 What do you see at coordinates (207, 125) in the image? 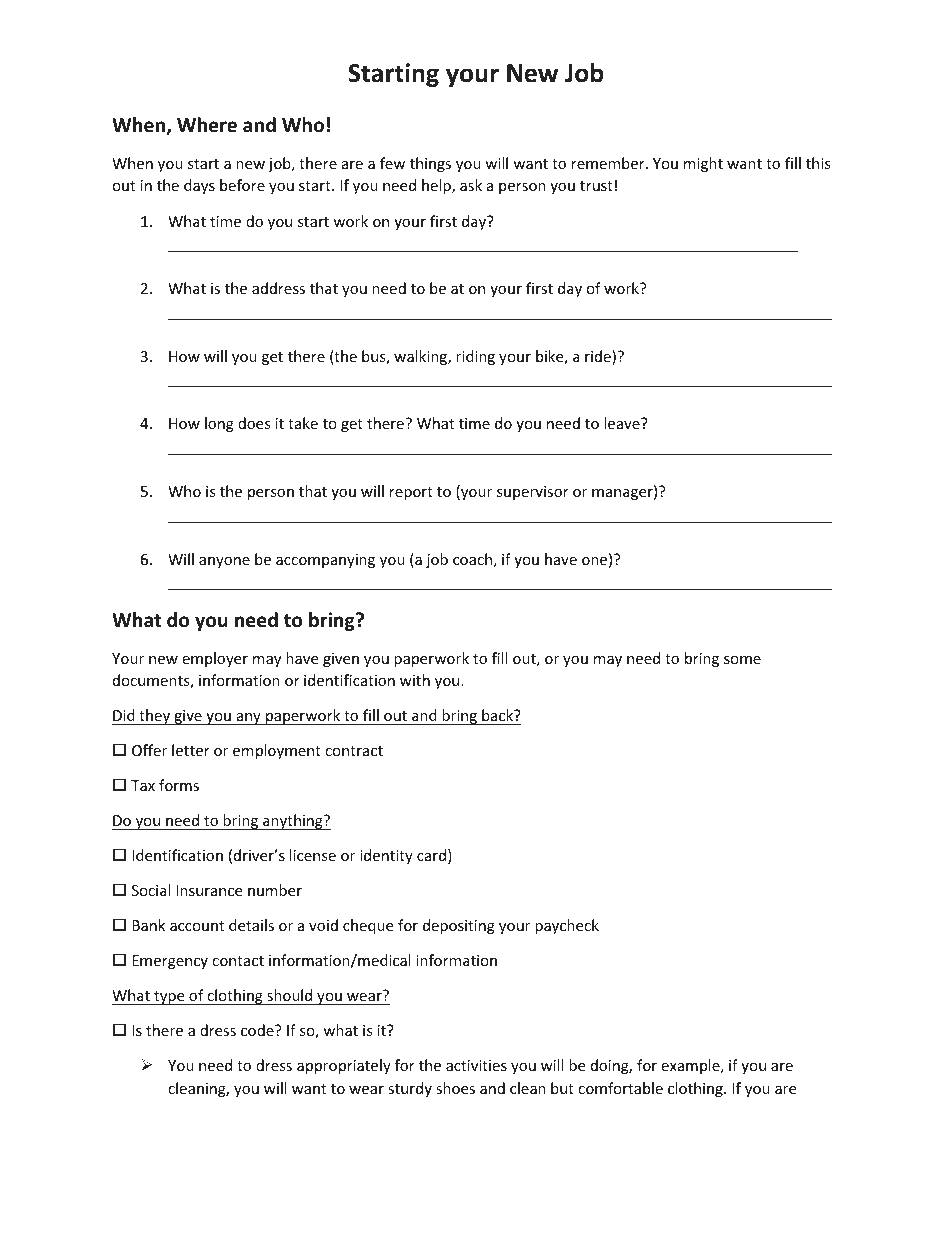
I see `Where` at bounding box center [207, 125].
